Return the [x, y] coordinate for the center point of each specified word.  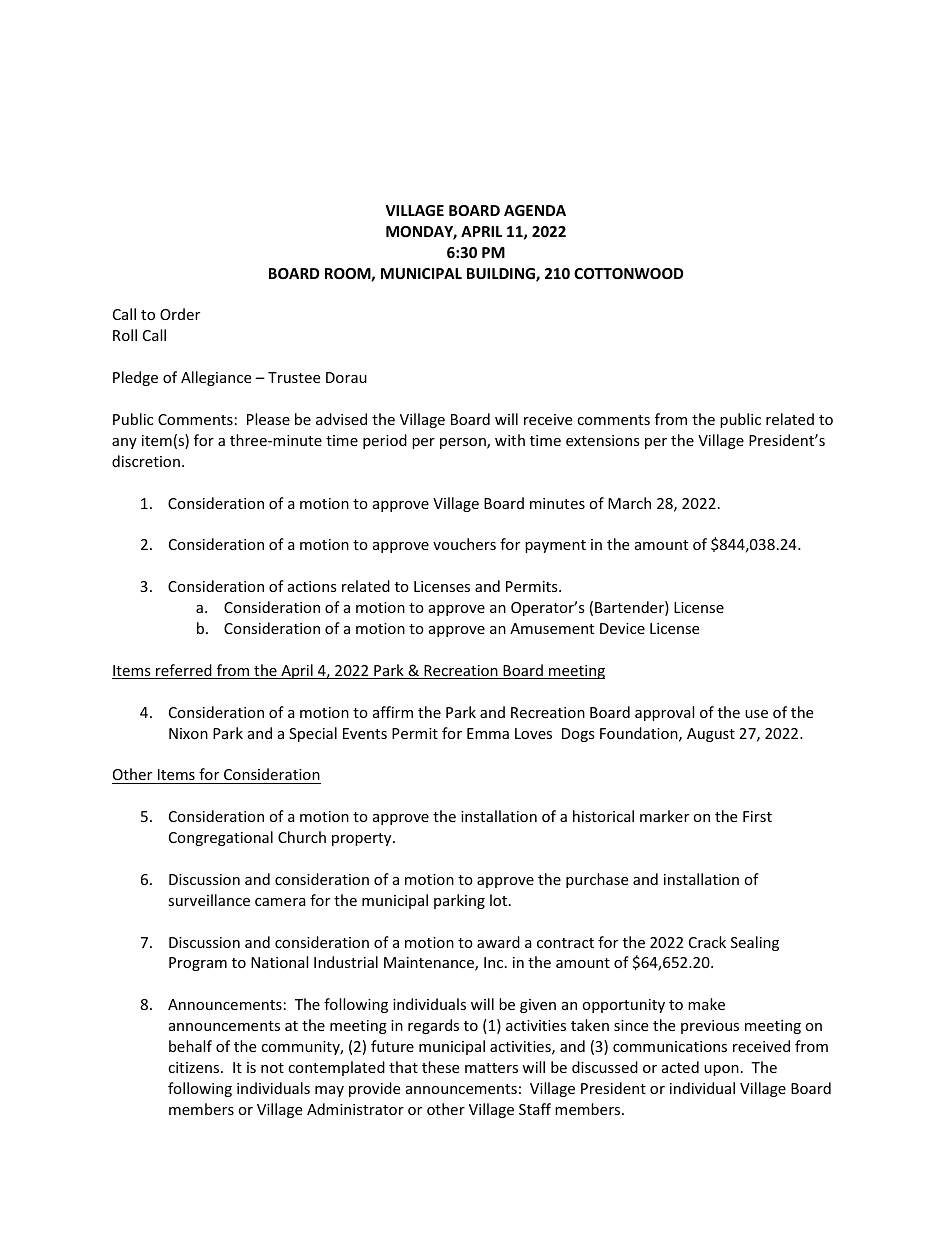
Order [180, 314]
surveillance [209, 900]
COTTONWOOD [628, 273]
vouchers [464, 544]
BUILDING [502, 275]
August [711, 735]
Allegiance [216, 378]
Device [622, 628]
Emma [488, 733]
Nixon [188, 733]
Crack [707, 942]
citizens [195, 1067]
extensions [603, 440]
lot [500, 900]
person [464, 443]
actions [312, 586]
